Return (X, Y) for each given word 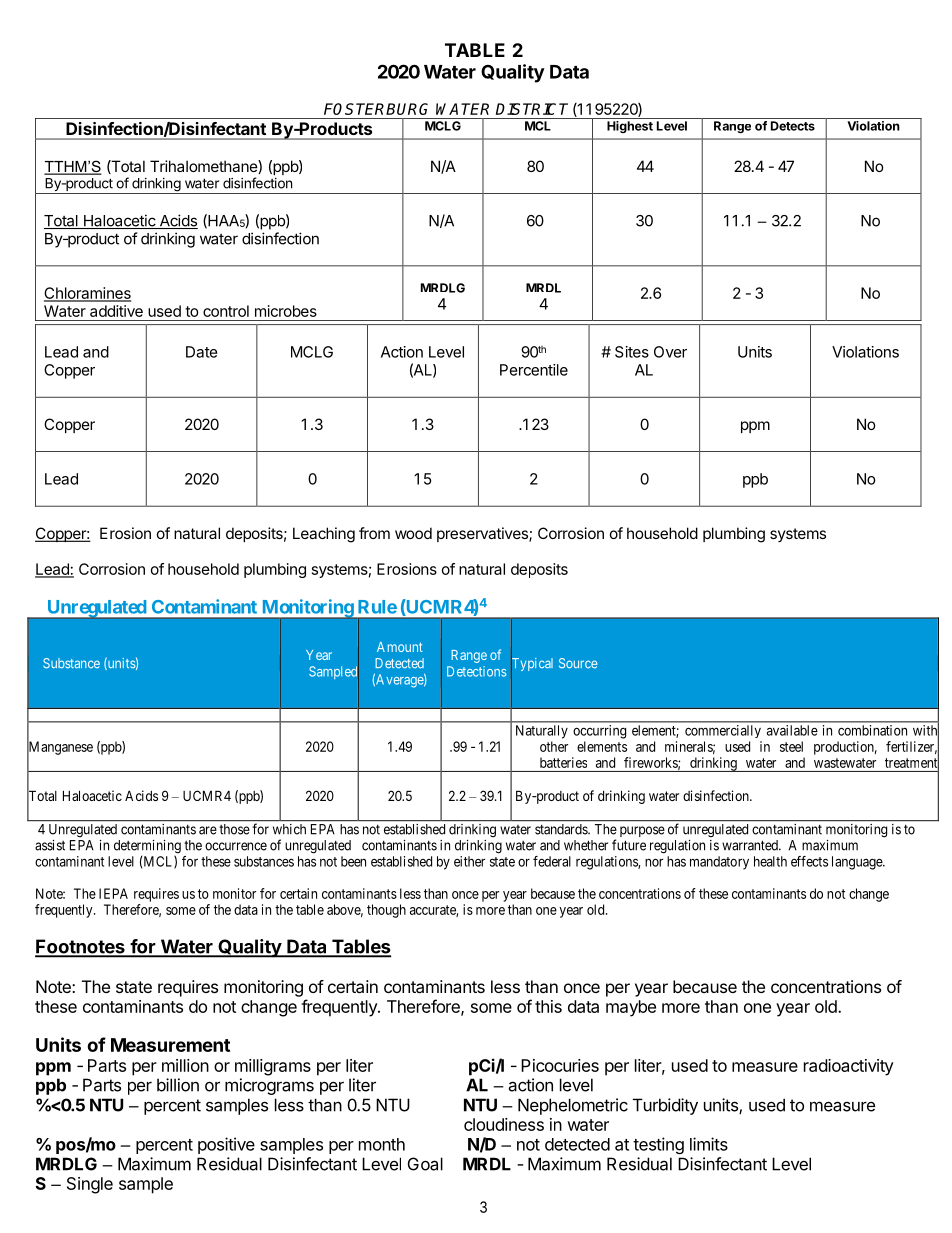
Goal (425, 1164)
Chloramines (87, 294)
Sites (632, 352)
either (469, 861)
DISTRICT (532, 109)
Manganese (60, 748)
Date (202, 352)
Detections (477, 671)
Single (90, 1185)
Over (670, 352)
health (770, 861)
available (792, 730)
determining (147, 848)
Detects (793, 126)
